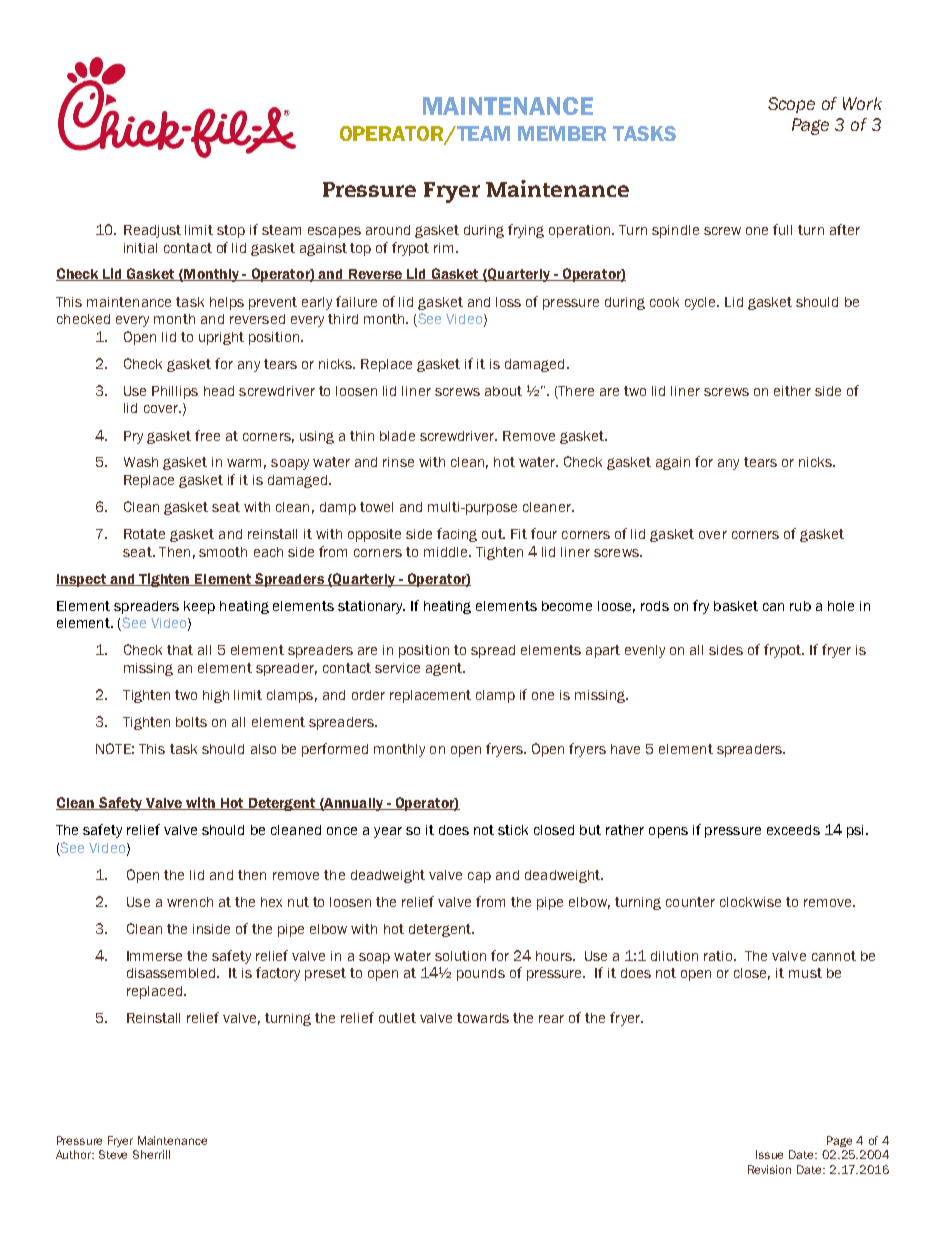 Image resolution: width=952 pixels, height=1233 pixels. What do you see at coordinates (562, 133) in the page?
I see `MEMBER` at bounding box center [562, 133].
